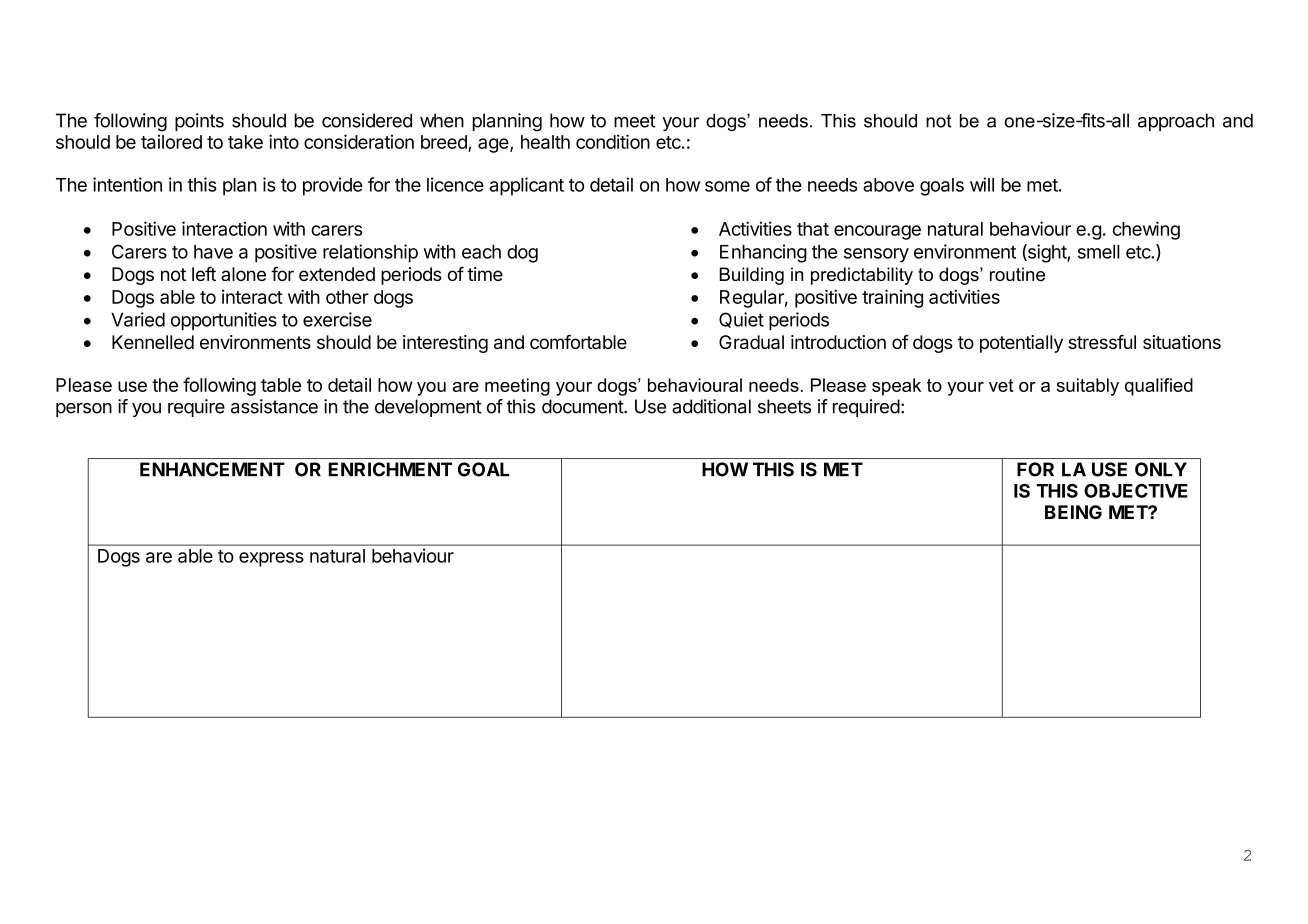 The height and width of the page is (924, 1308). I want to click on condition, so click(613, 141).
